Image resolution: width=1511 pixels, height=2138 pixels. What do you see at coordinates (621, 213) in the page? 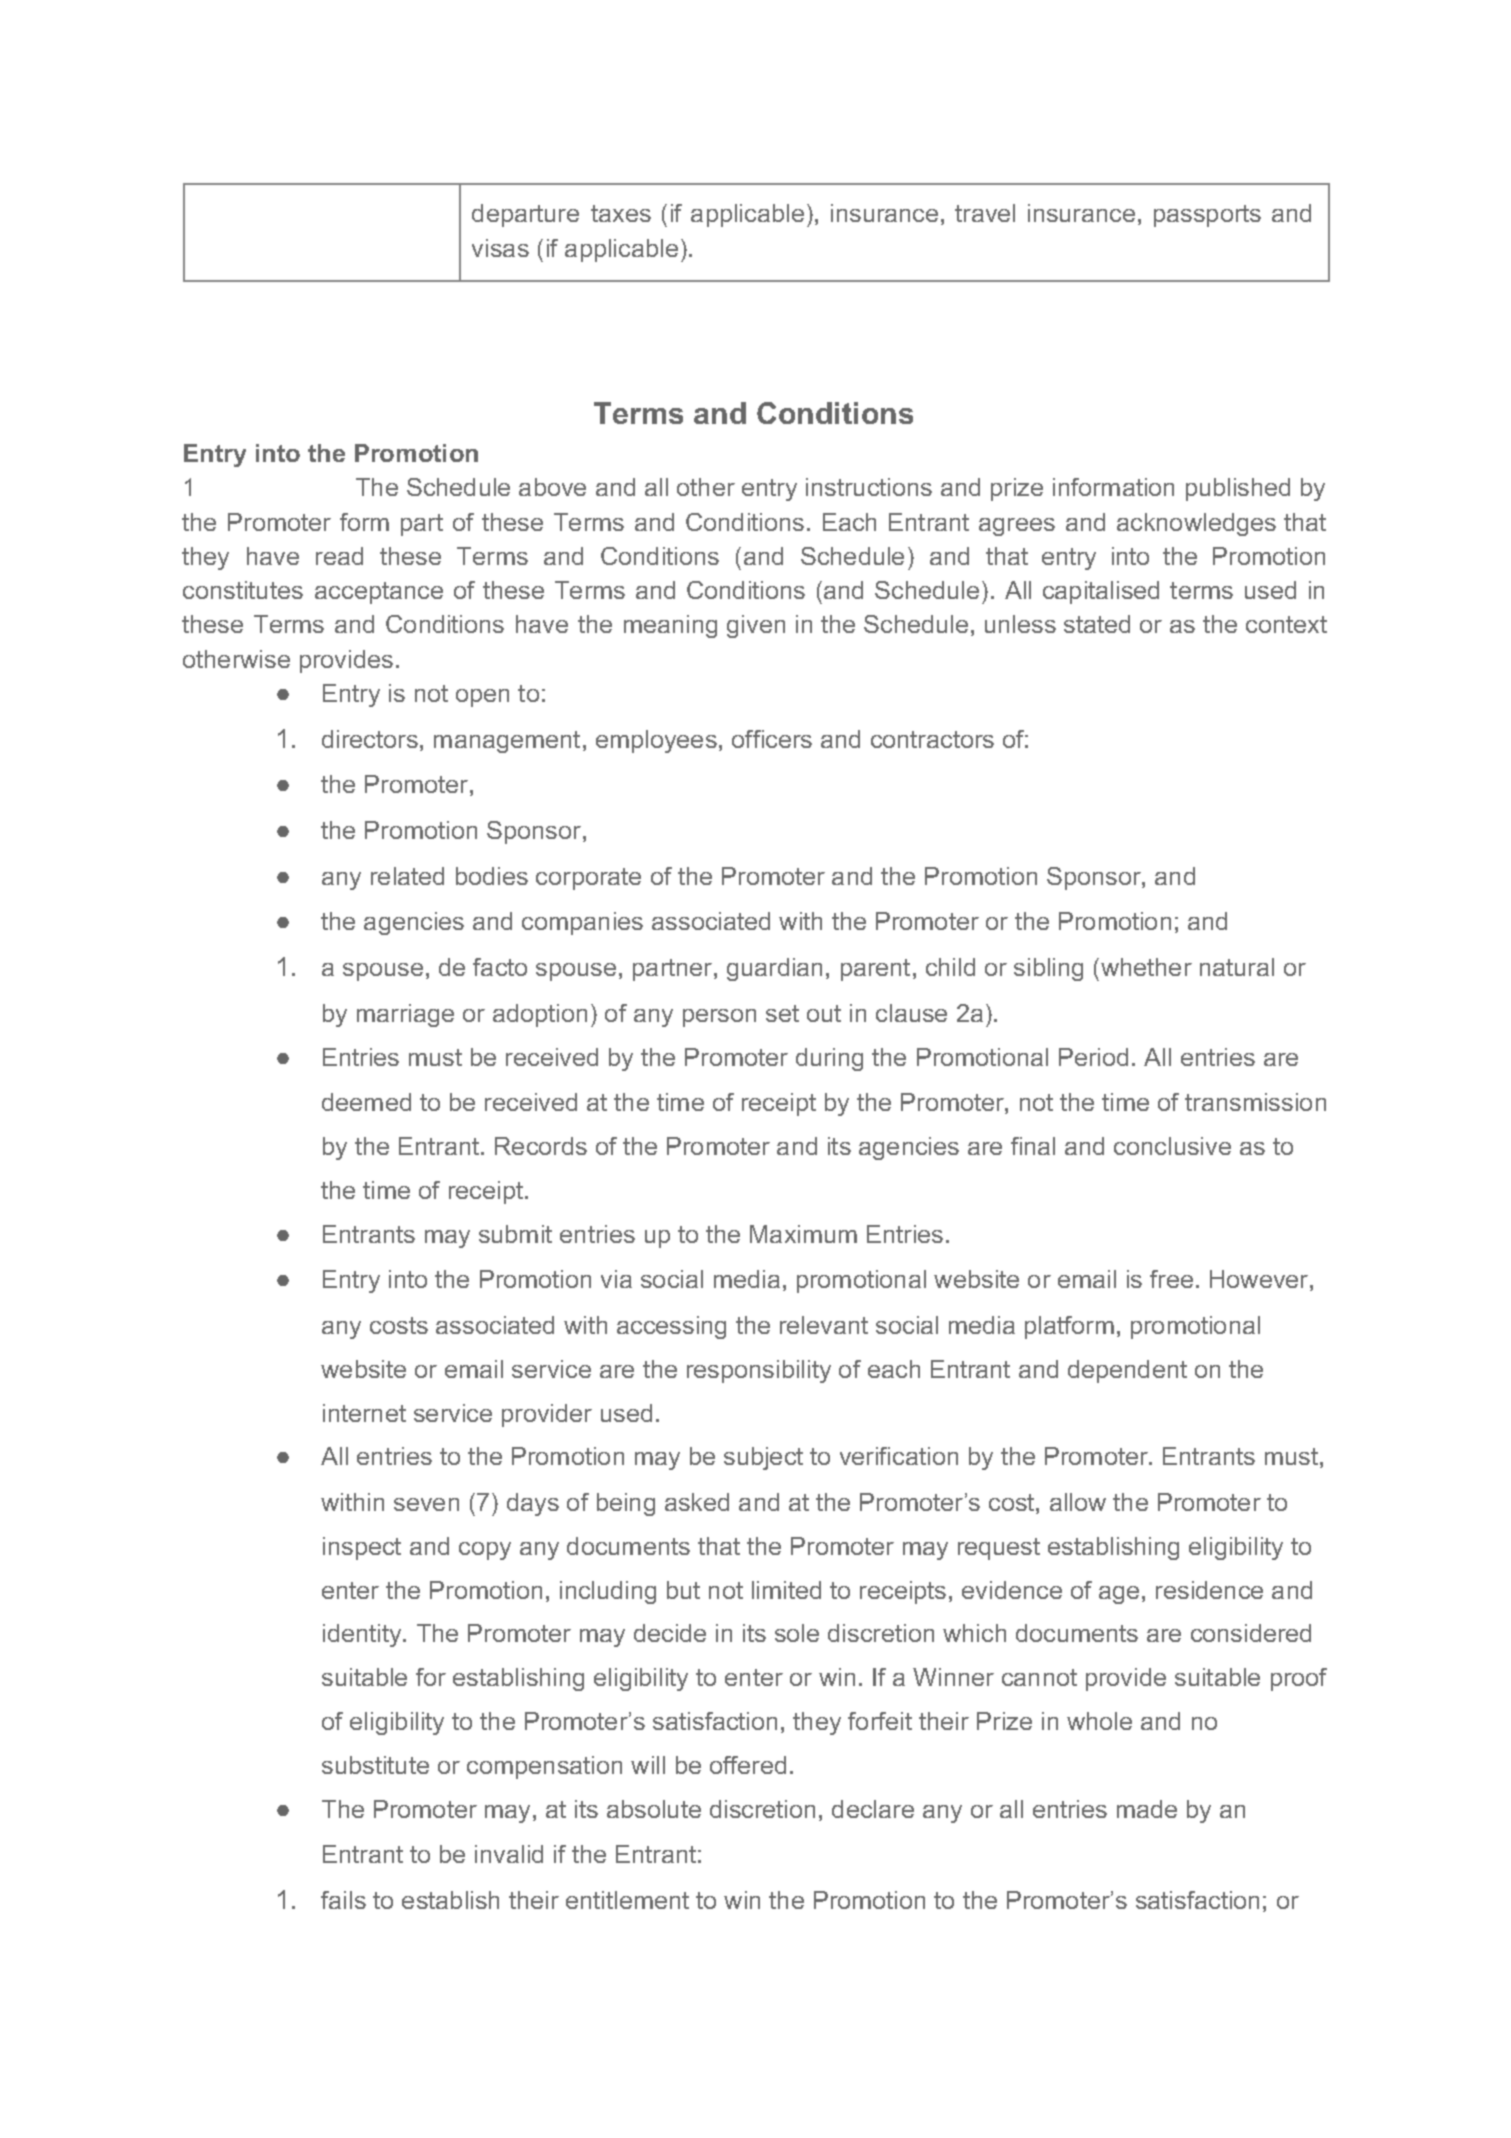
I see `taxes` at bounding box center [621, 213].
